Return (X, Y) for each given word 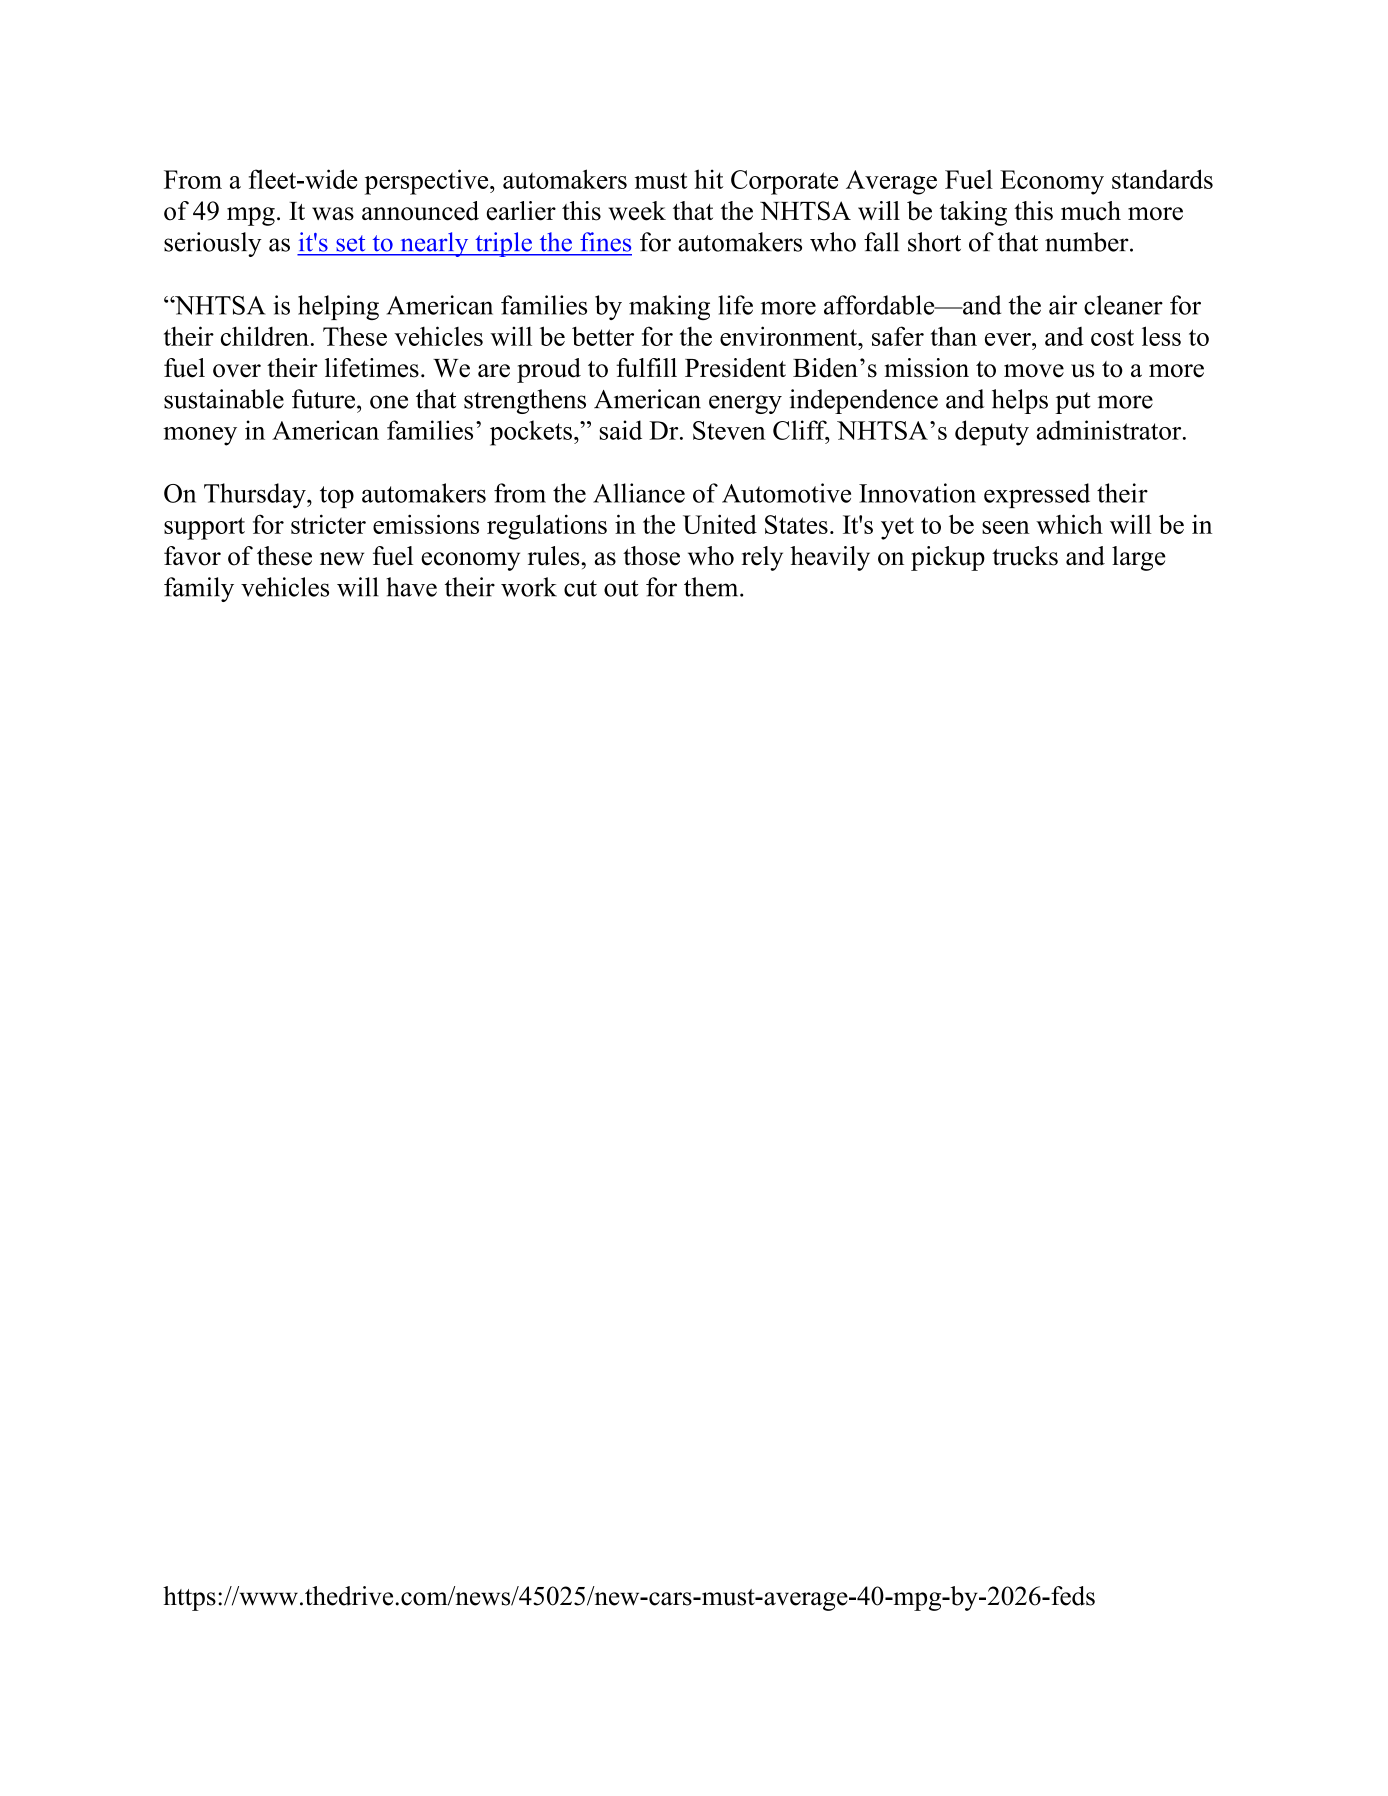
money (200, 436)
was (333, 214)
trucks (1025, 556)
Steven (729, 430)
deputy (992, 433)
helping (338, 307)
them (712, 587)
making (669, 307)
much (1091, 211)
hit (708, 179)
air (1063, 305)
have (411, 587)
